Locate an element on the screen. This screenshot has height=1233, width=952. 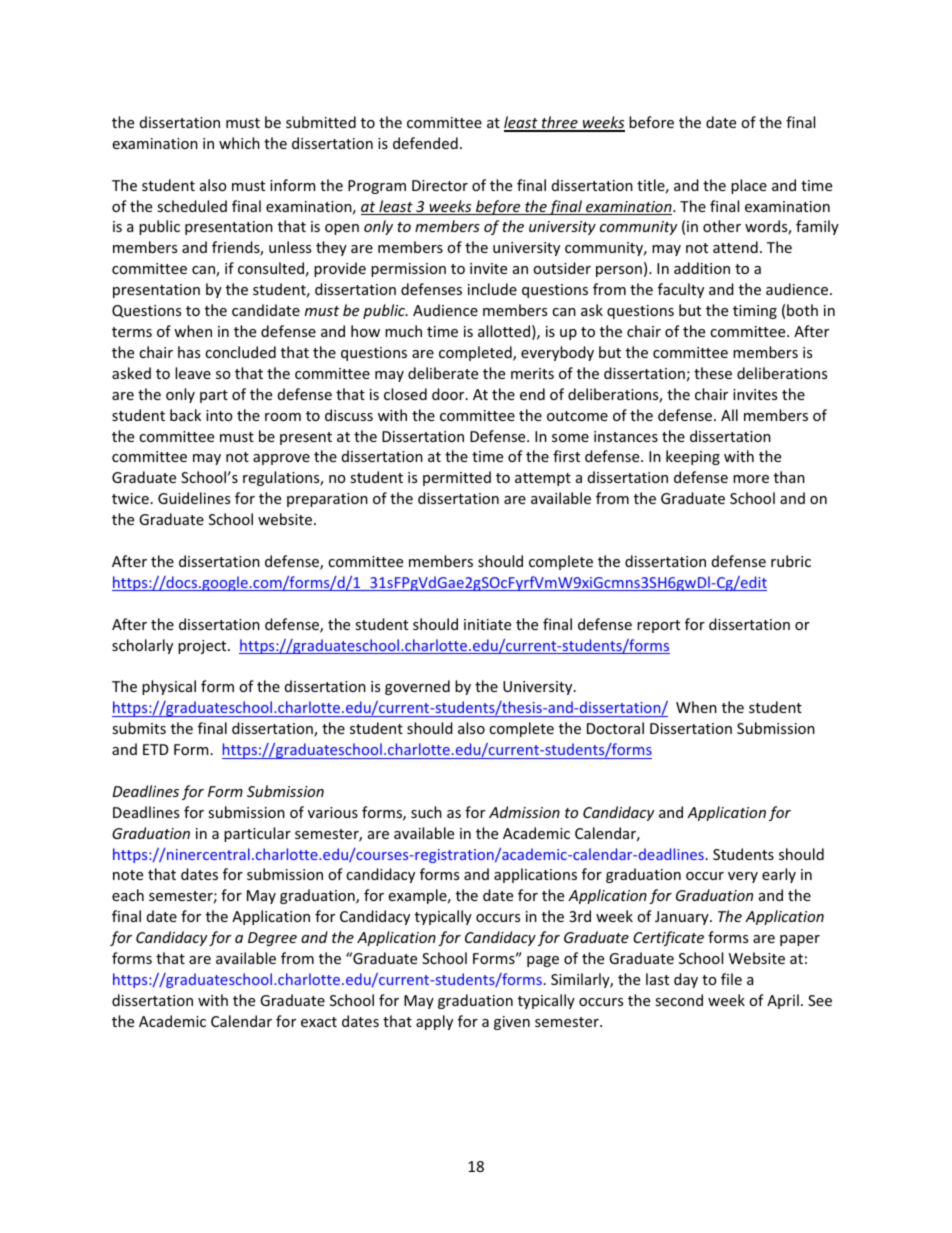
which is located at coordinates (239, 143).
